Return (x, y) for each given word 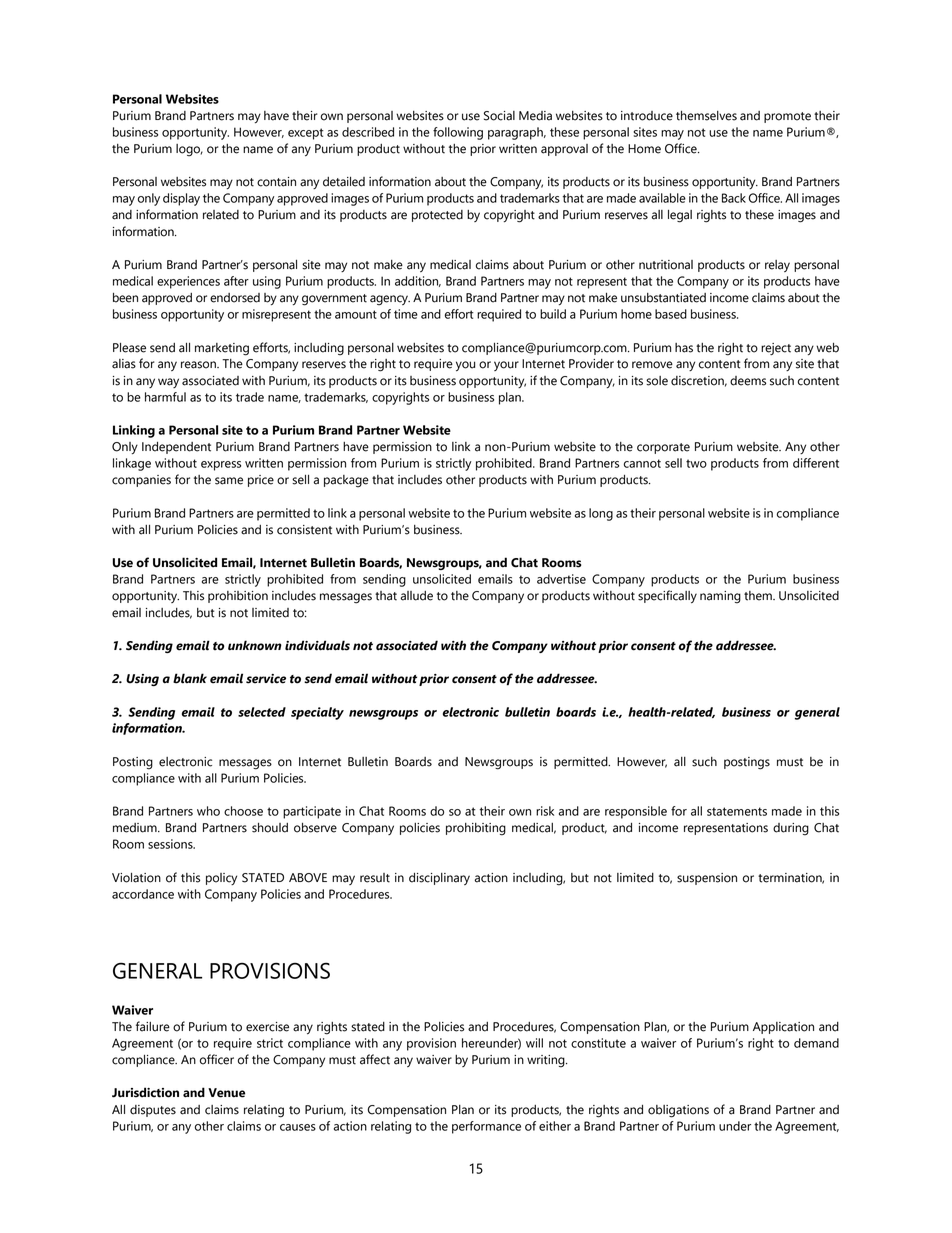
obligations (678, 1111)
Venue (226, 1093)
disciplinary (439, 879)
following (458, 133)
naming (720, 597)
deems (748, 381)
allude (416, 596)
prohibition (238, 597)
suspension (707, 879)
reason (199, 365)
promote (787, 117)
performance (486, 1127)
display (181, 199)
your (506, 366)
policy (221, 879)
